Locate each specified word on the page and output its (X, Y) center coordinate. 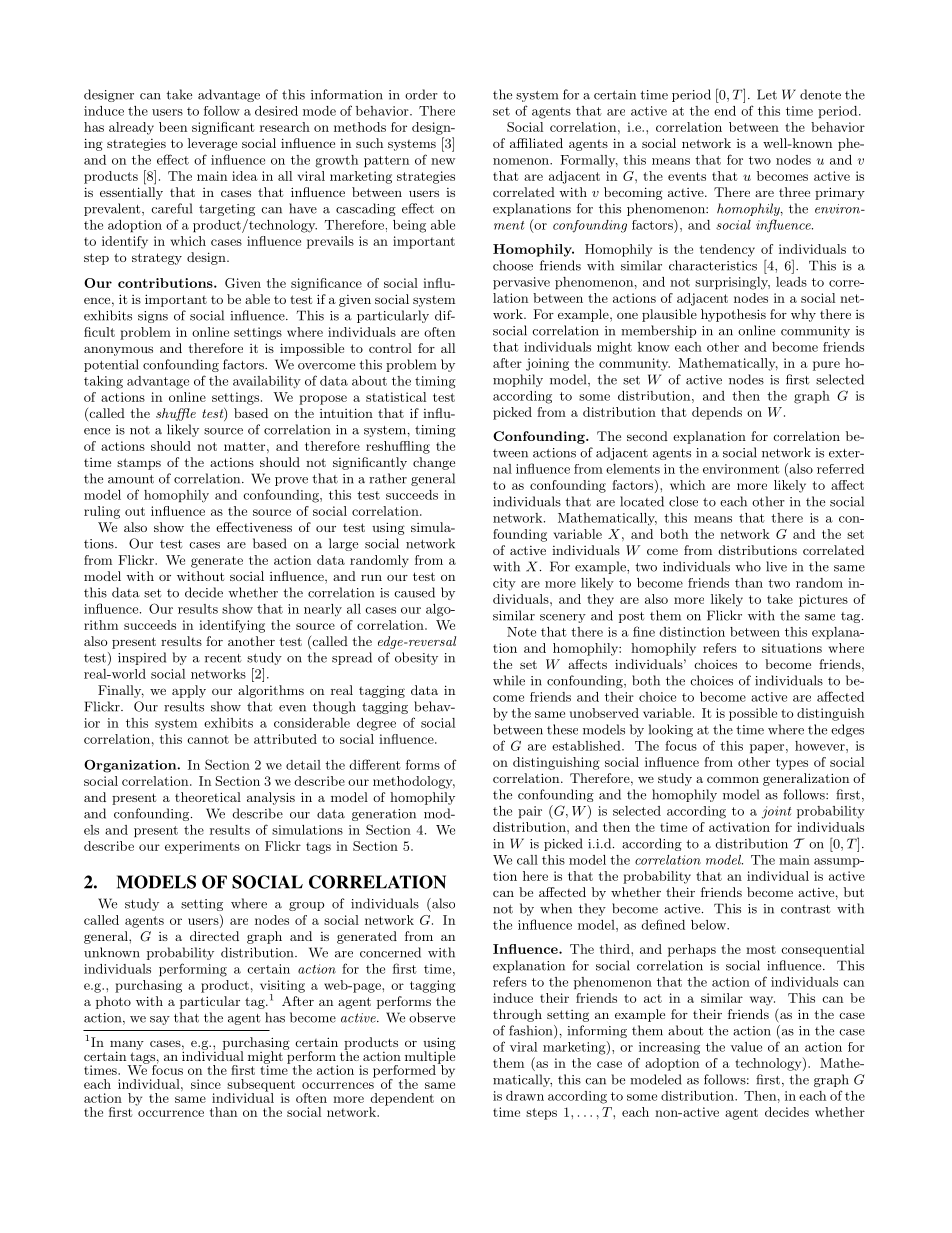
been (173, 127)
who (748, 566)
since (206, 1084)
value (746, 1047)
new (443, 161)
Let (767, 94)
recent (223, 658)
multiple (430, 1057)
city (504, 584)
